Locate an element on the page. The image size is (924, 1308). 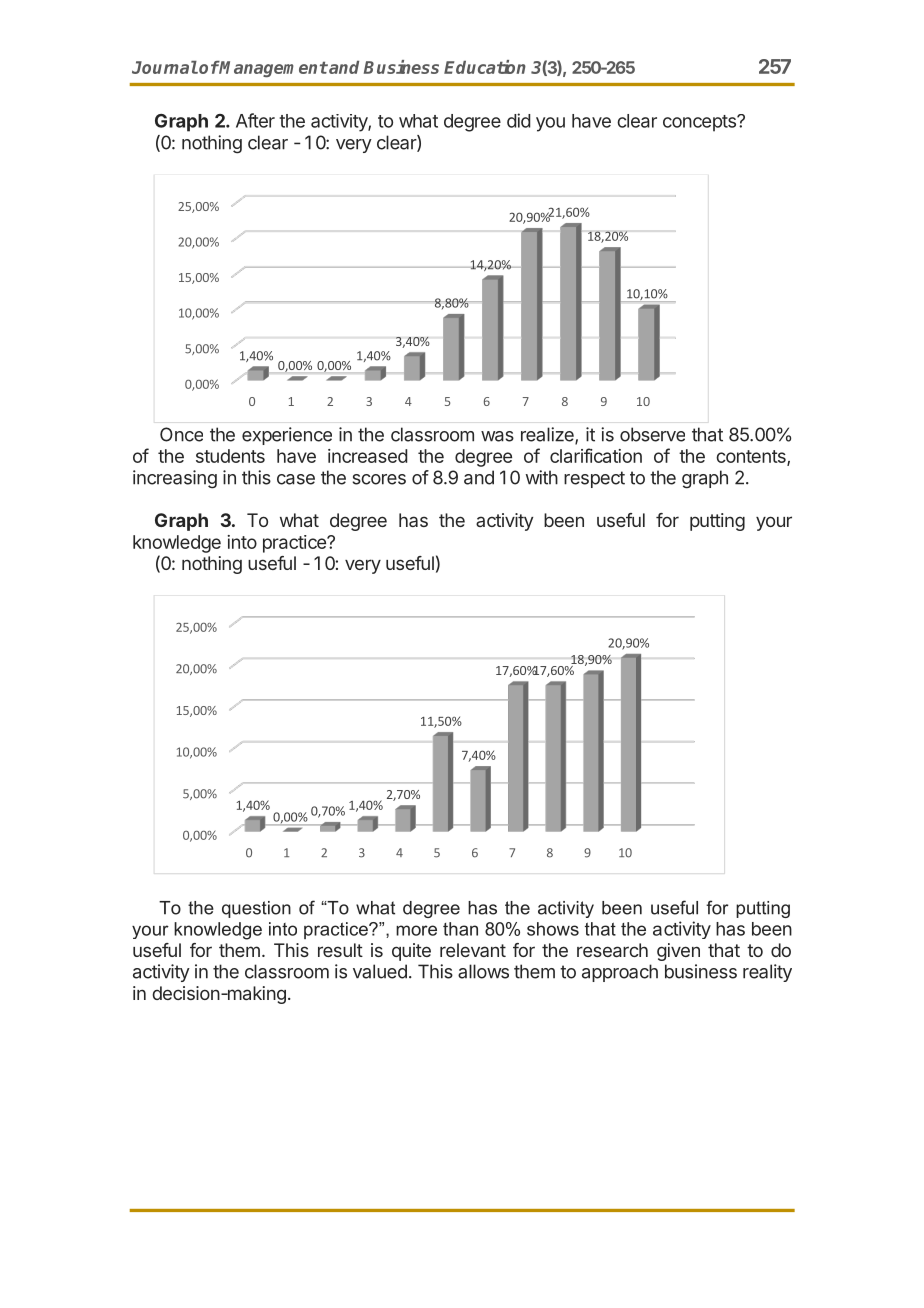
After is located at coordinates (255, 120).
